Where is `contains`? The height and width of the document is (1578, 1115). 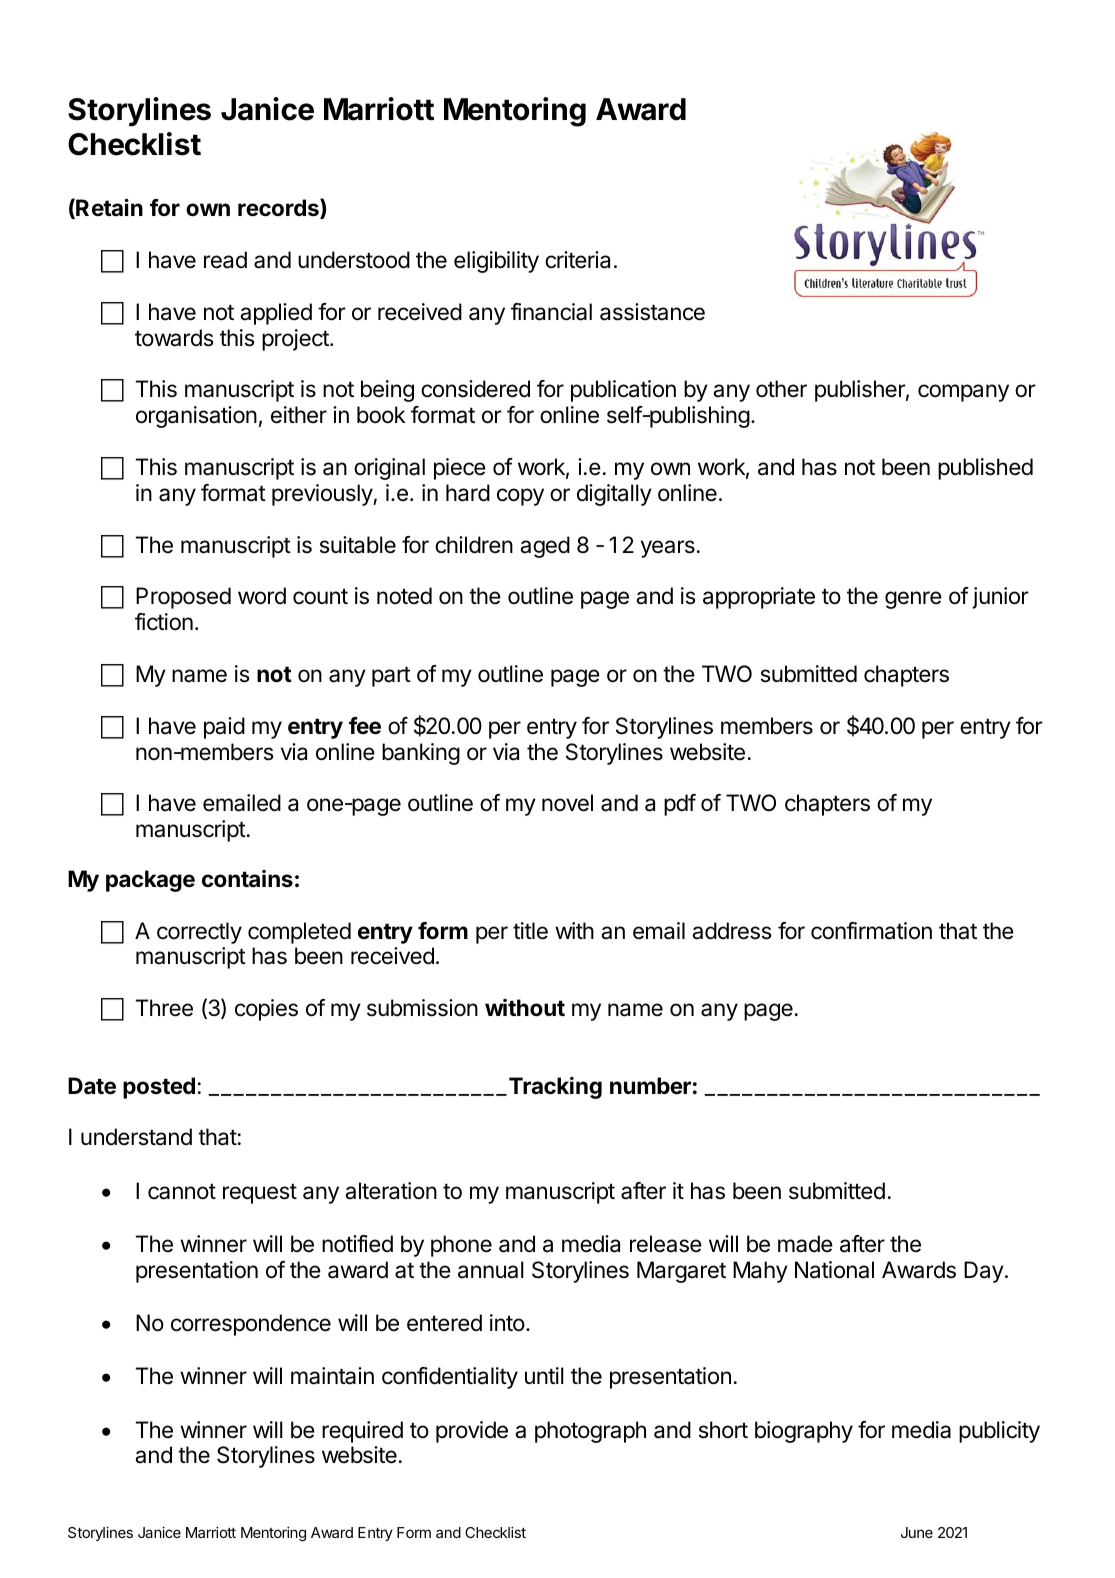 contains is located at coordinates (247, 878).
